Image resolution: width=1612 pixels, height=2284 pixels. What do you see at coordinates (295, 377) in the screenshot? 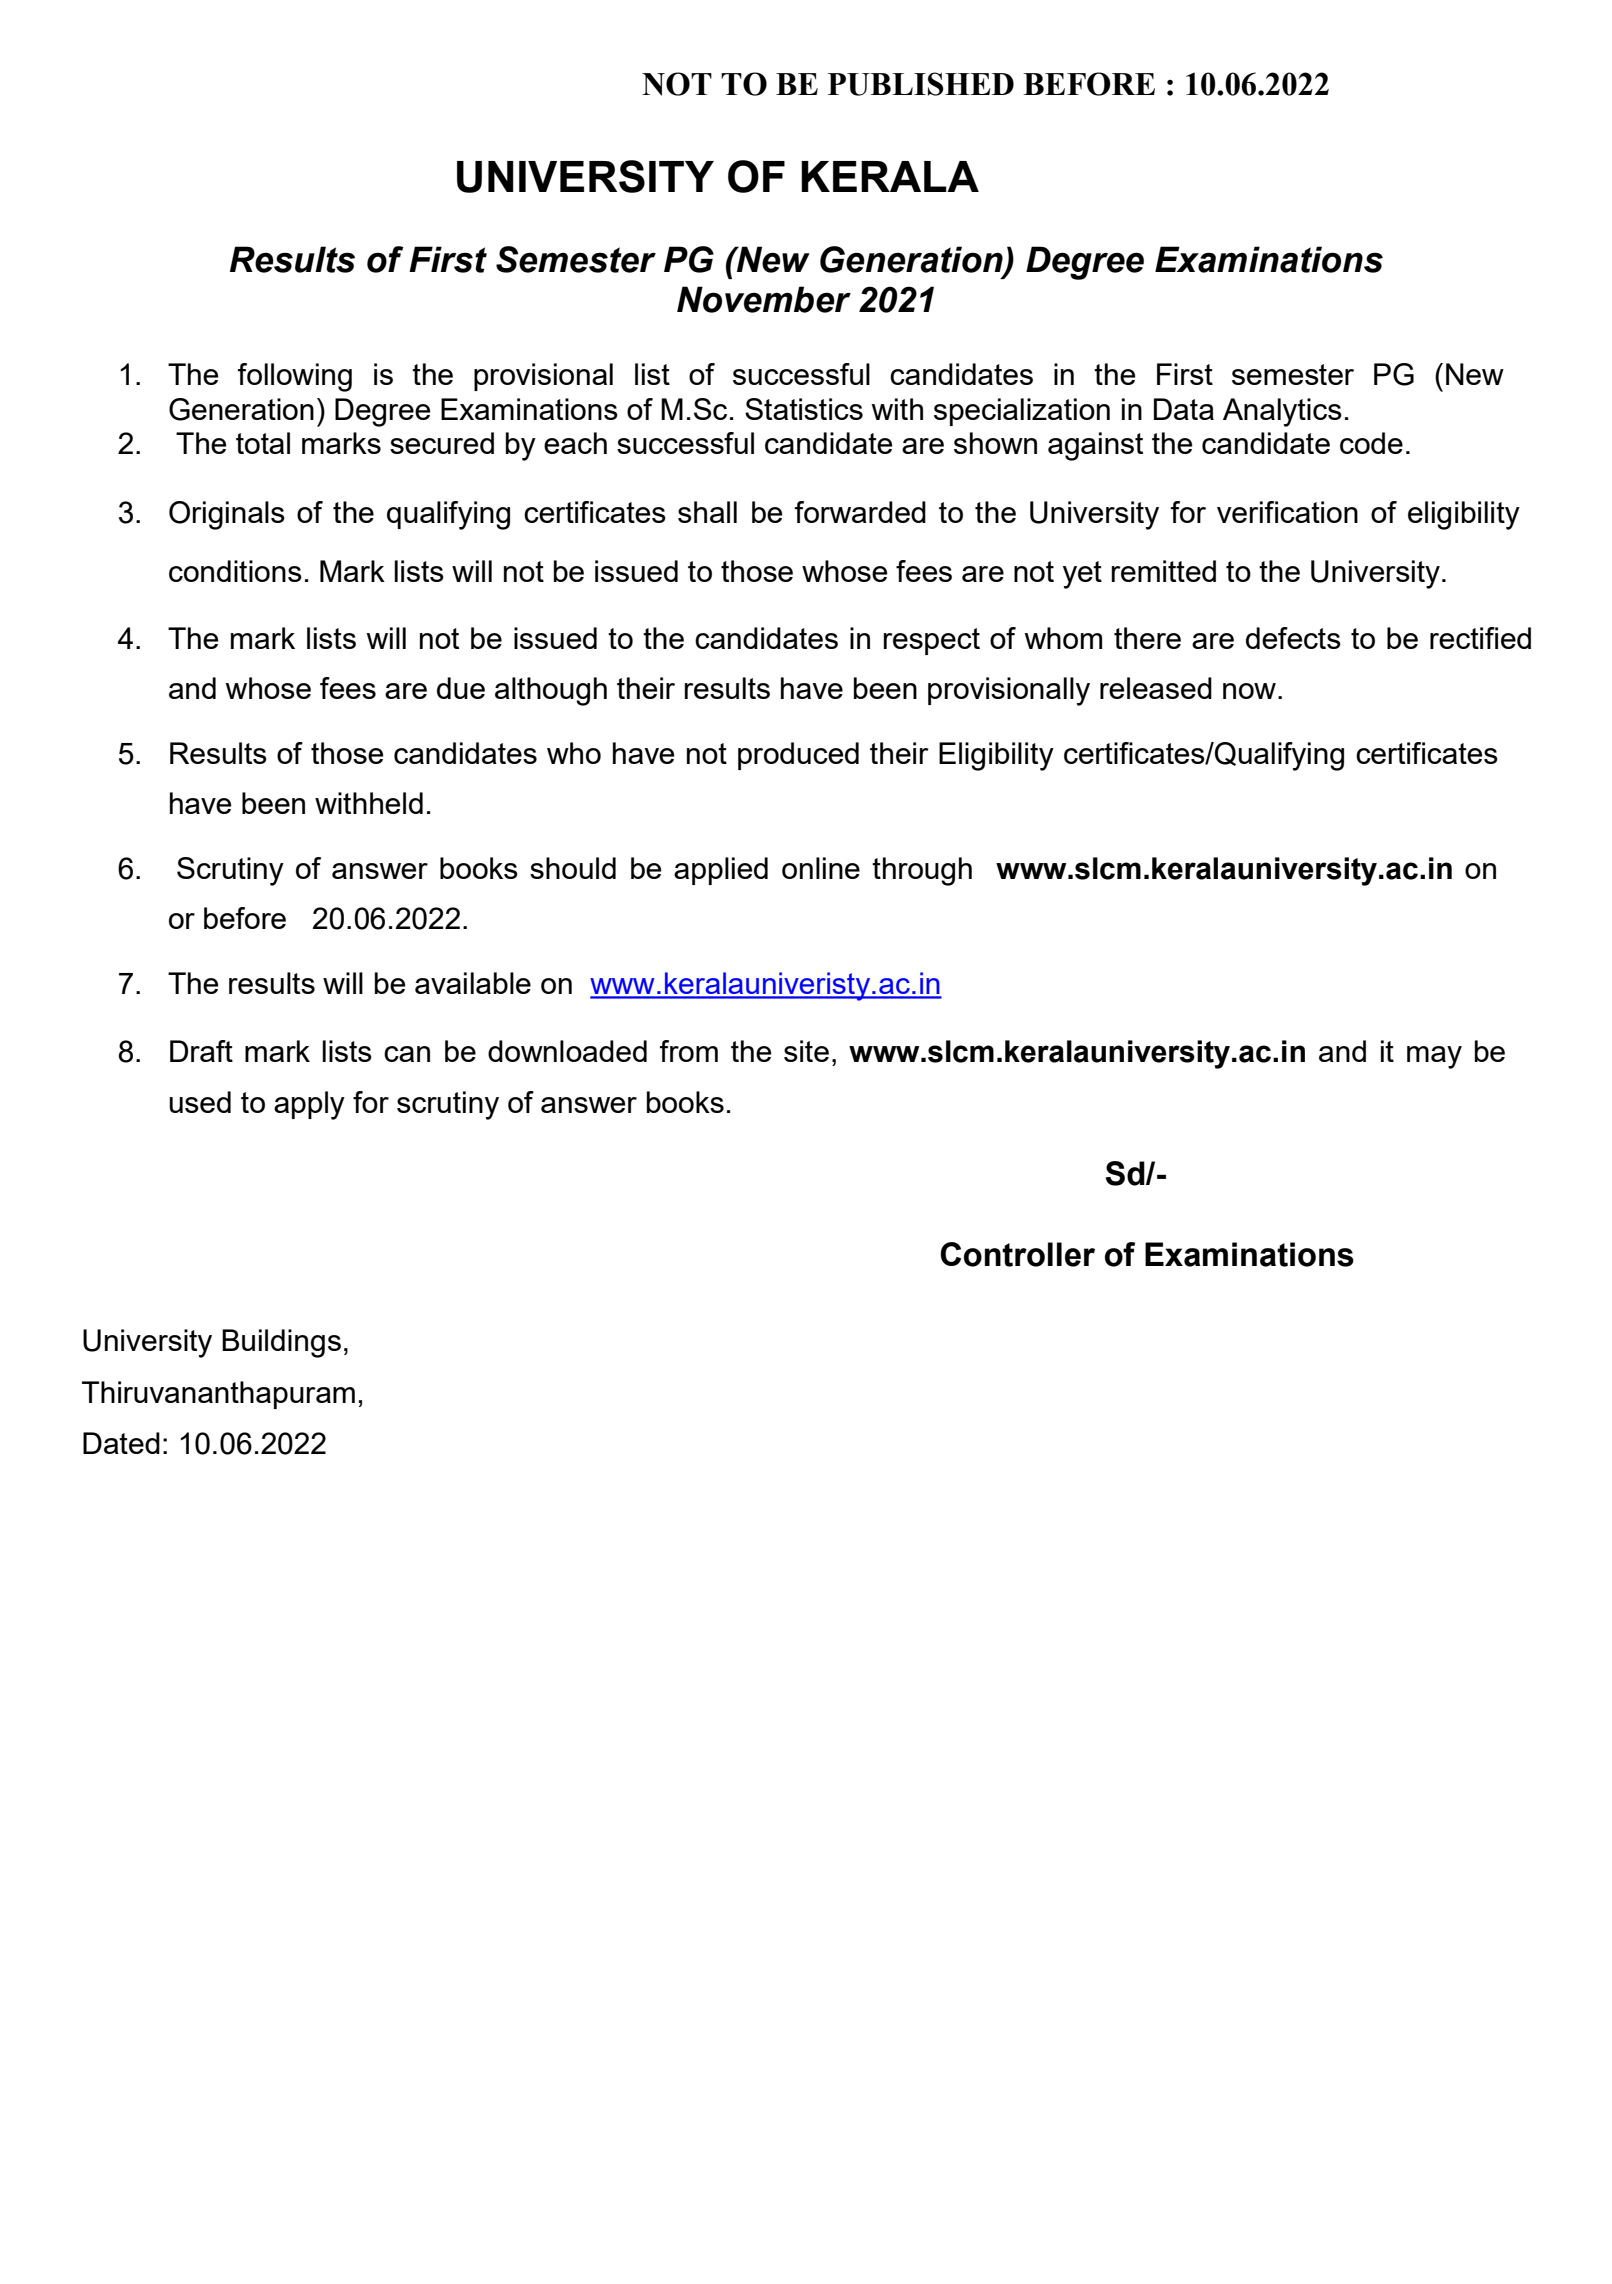
I see `following` at bounding box center [295, 377].
